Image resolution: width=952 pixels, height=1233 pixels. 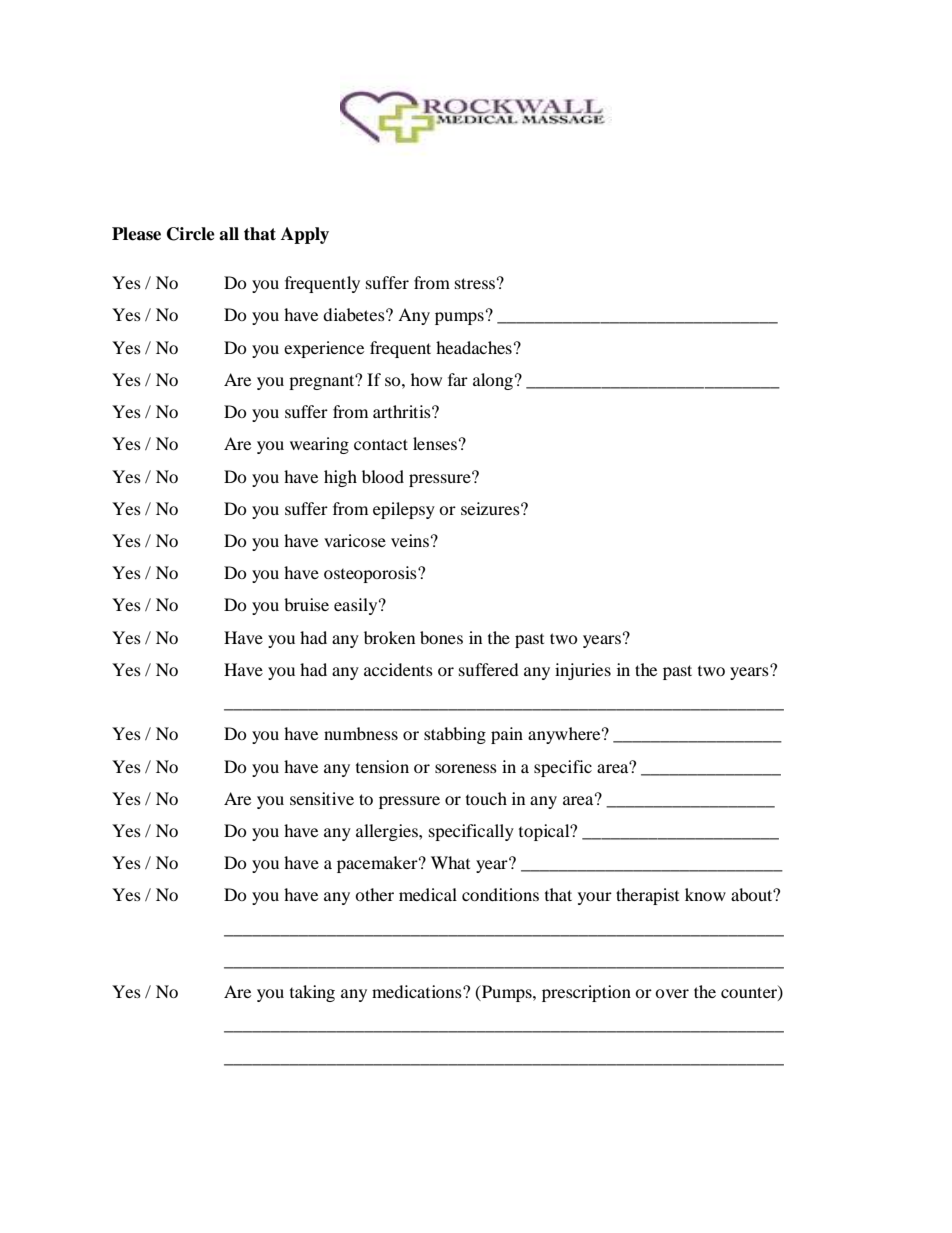 What do you see at coordinates (312, 993) in the screenshot?
I see `taking` at bounding box center [312, 993].
